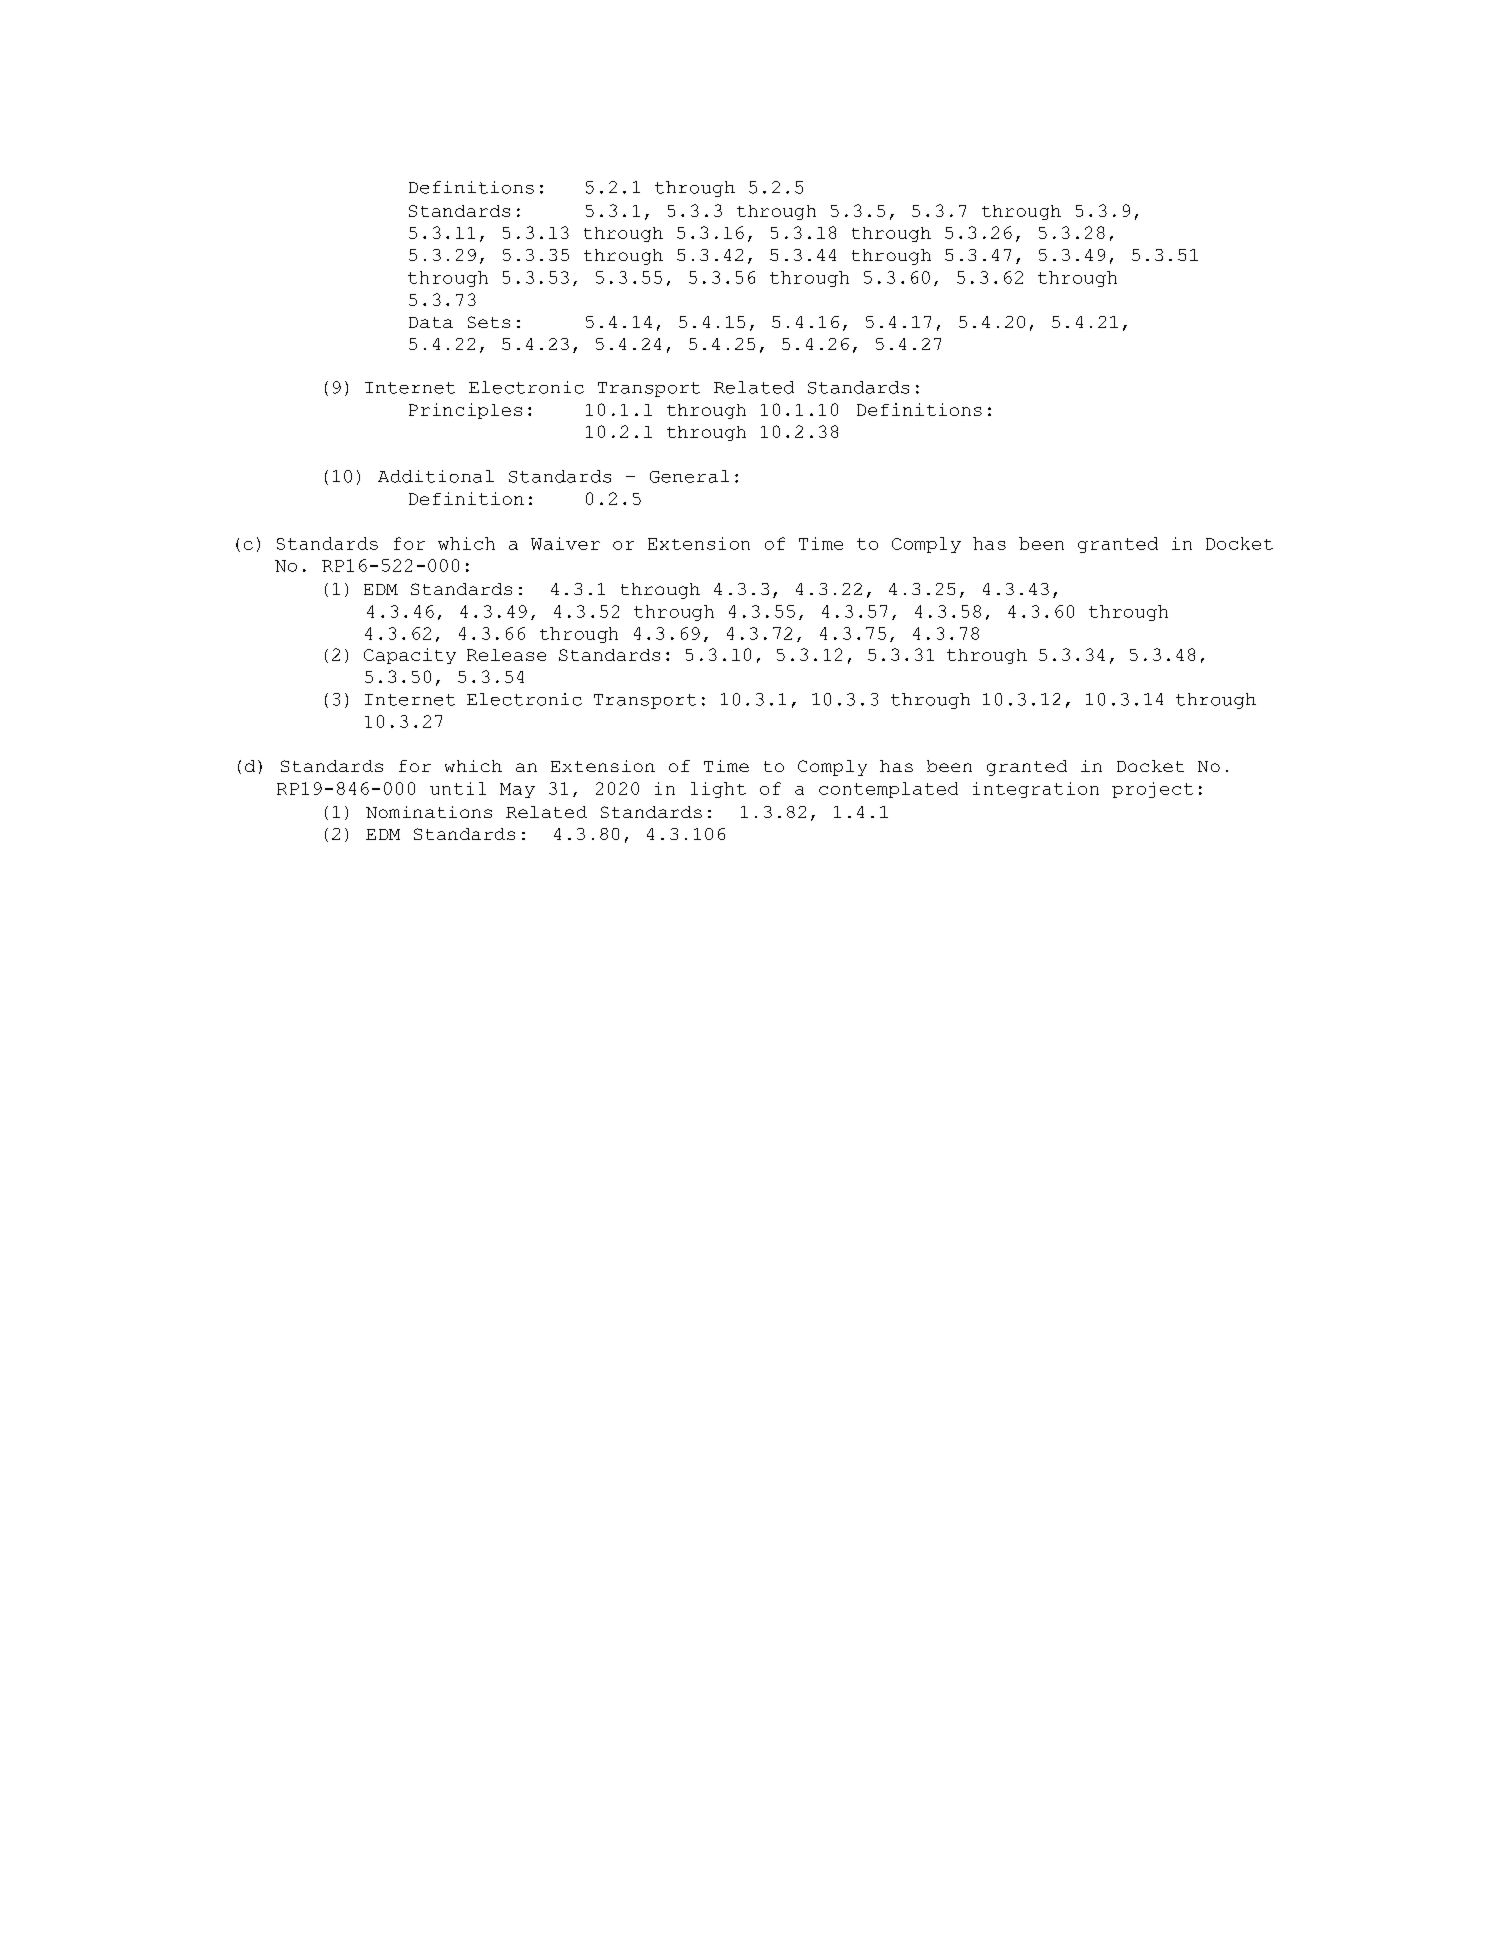  Describe the element at coordinates (436, 476) in the screenshot. I see `Additional` at that location.
